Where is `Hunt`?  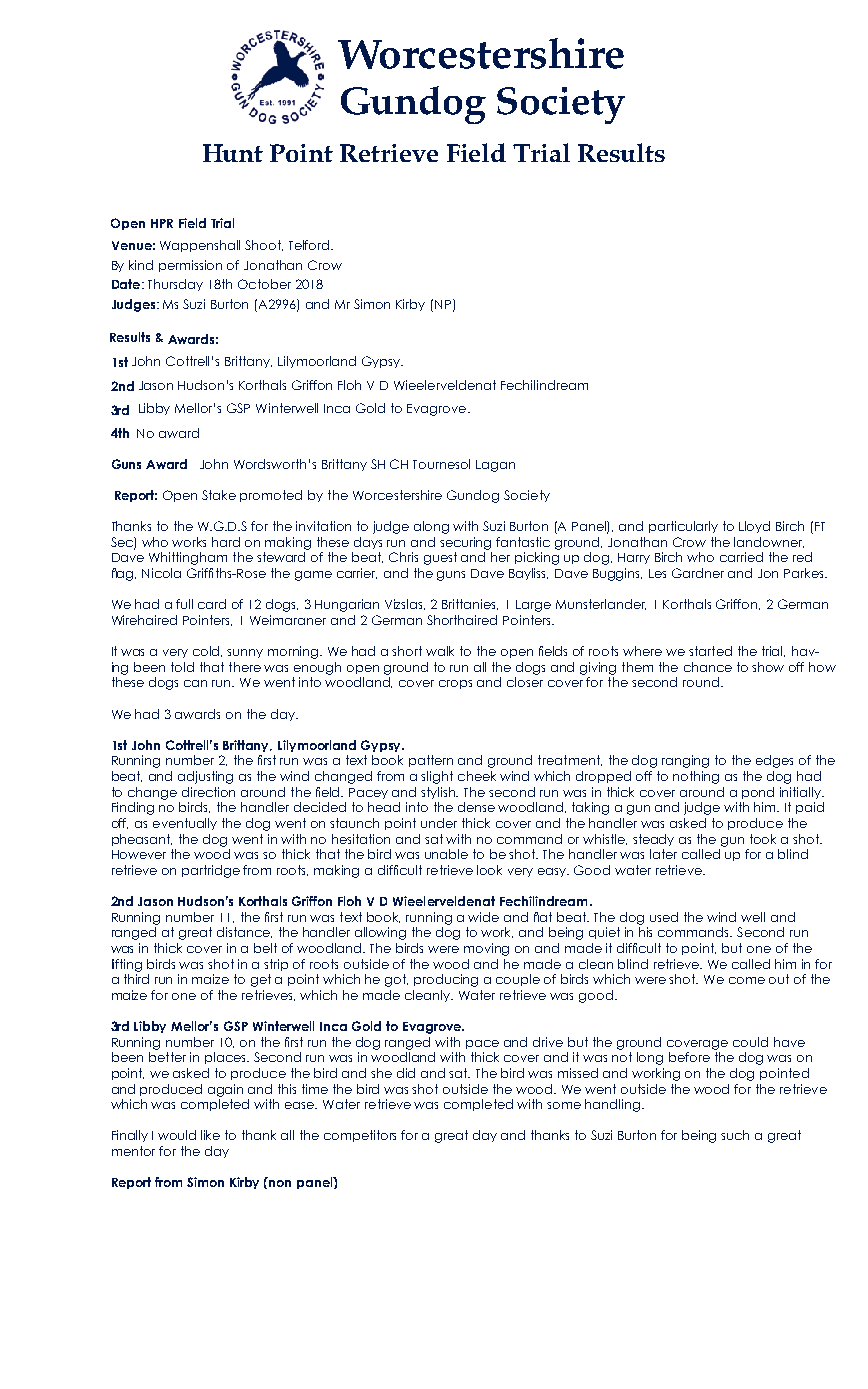
Hunt is located at coordinates (233, 153).
